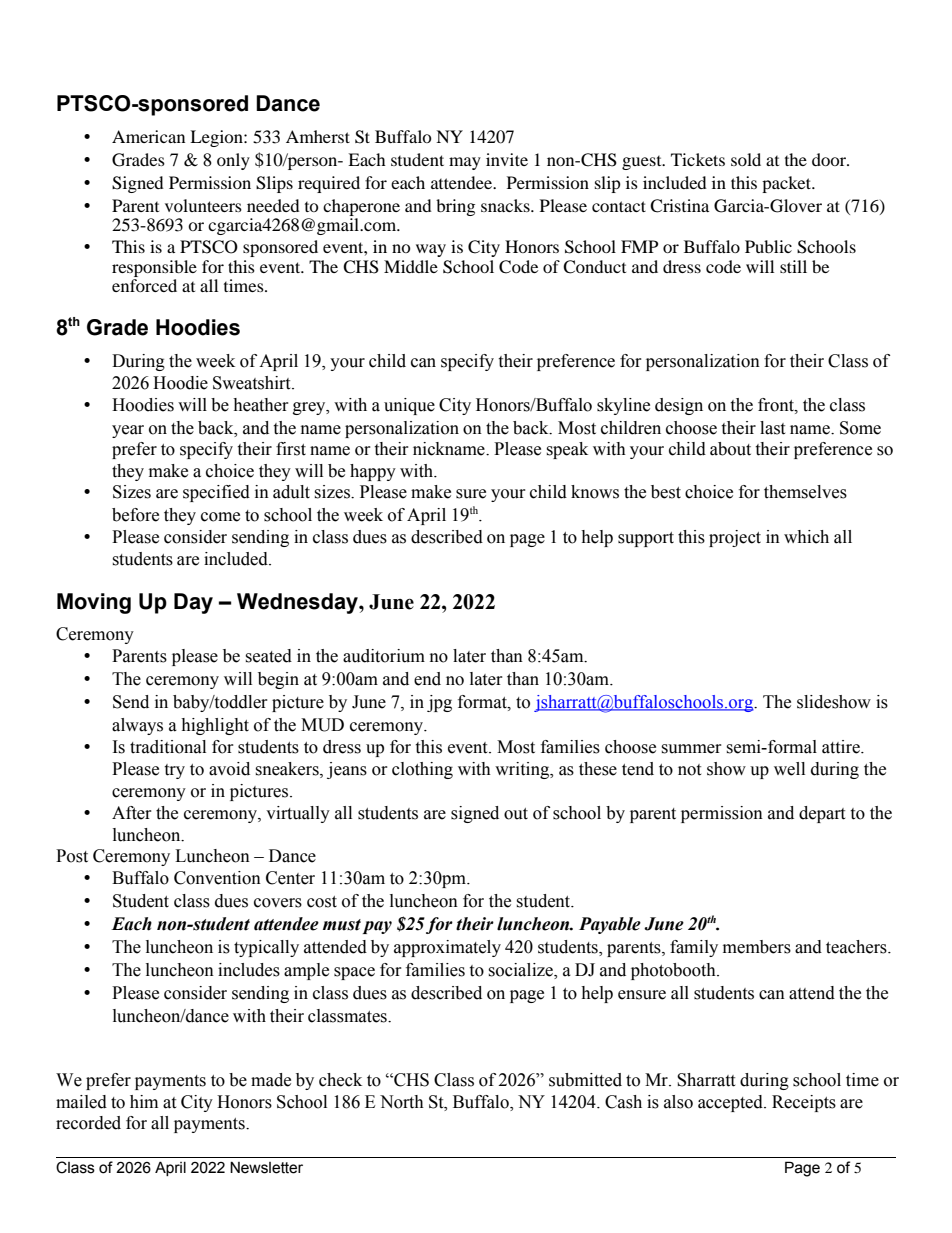  Describe the element at coordinates (735, 538) in the screenshot. I see `project` at that location.
